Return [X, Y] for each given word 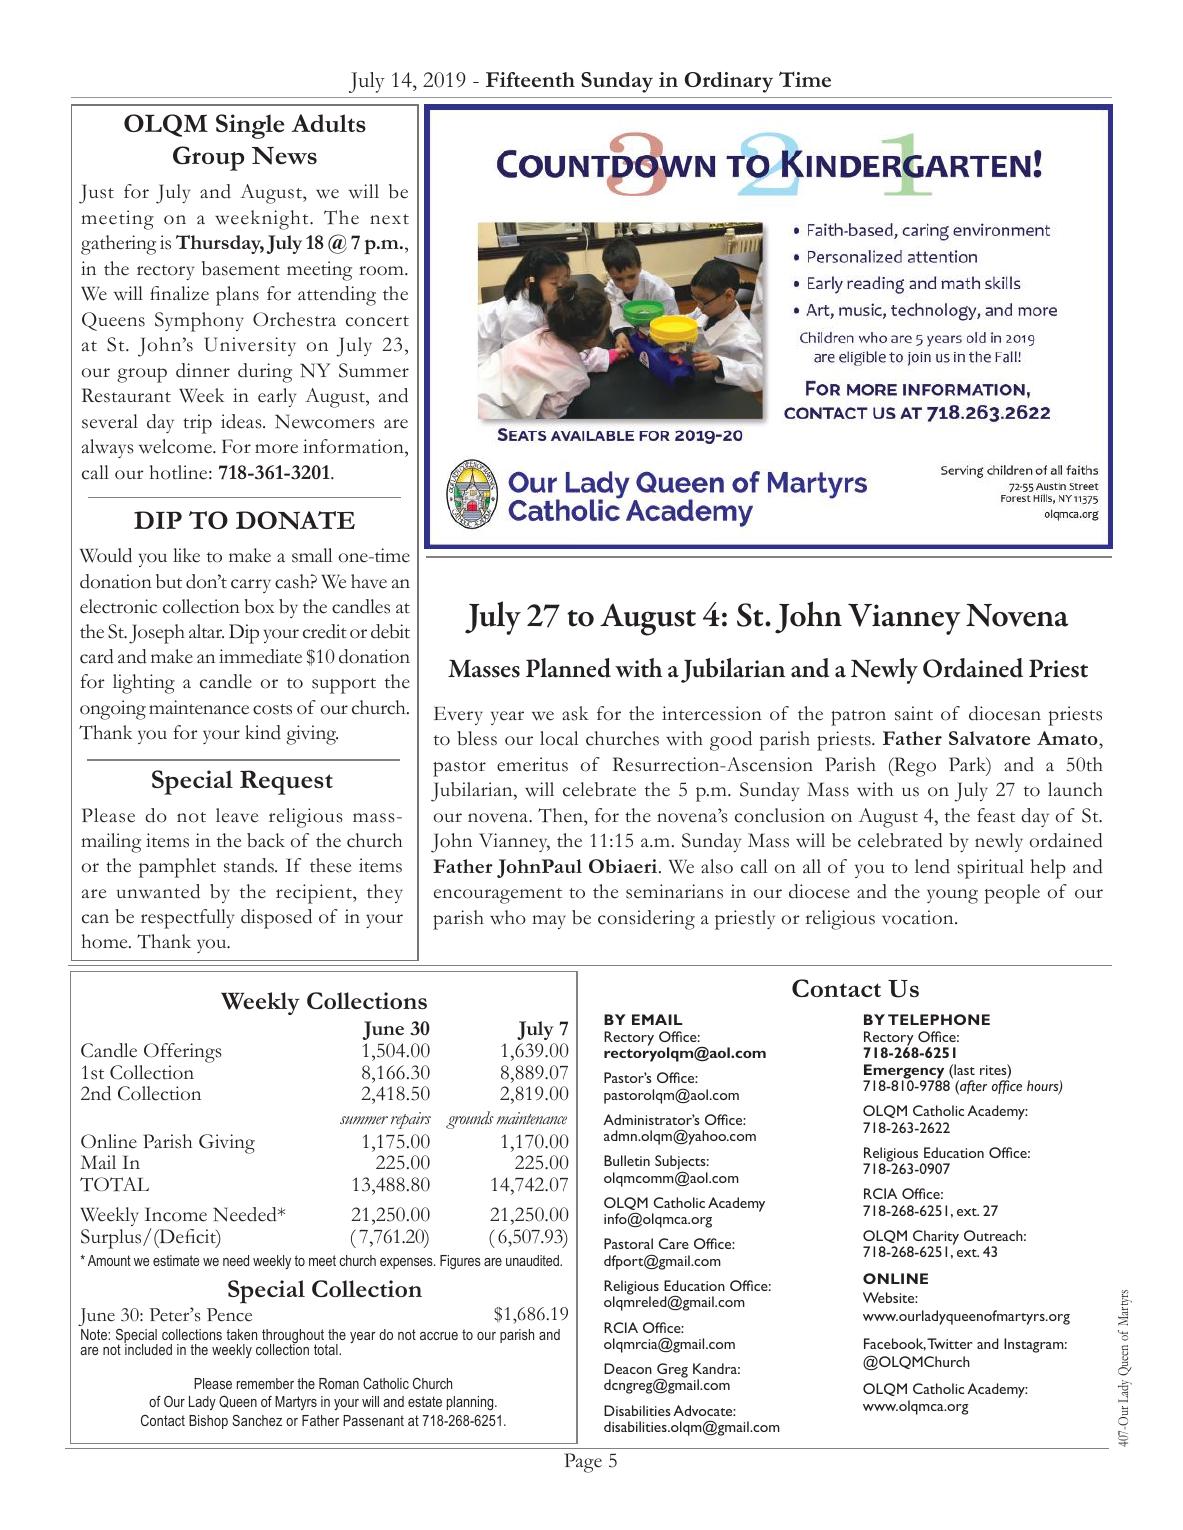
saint [914, 713]
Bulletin [627, 1160]
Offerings [183, 1053]
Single [250, 126]
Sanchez [257, 1420]
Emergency [905, 1072]
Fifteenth [530, 79]
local [559, 738]
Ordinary [729, 82]
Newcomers [325, 421]
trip [197, 424]
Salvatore [989, 738]
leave [237, 815]
